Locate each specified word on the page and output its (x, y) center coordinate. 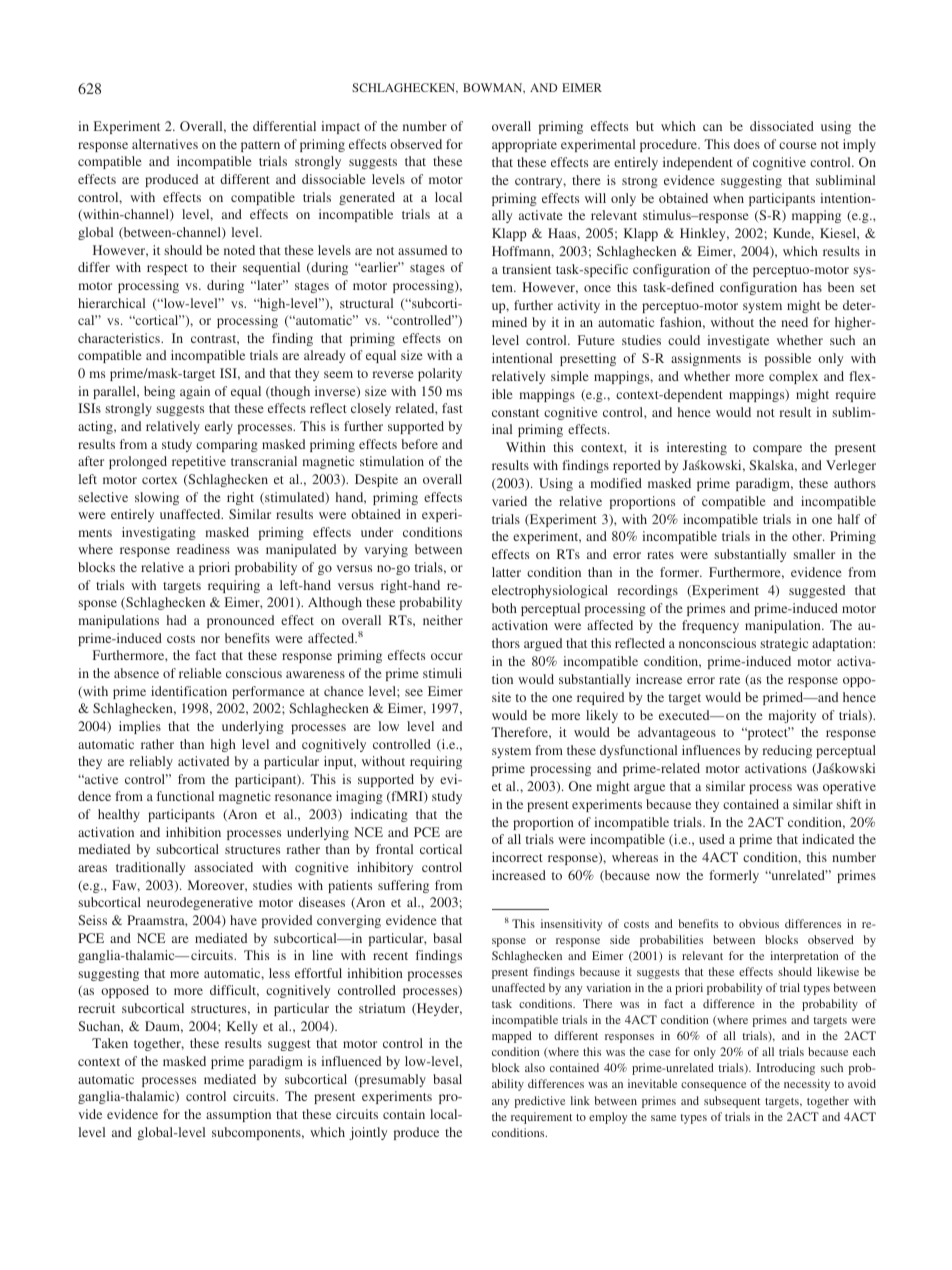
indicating (379, 815)
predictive (540, 1102)
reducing (787, 751)
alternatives (165, 144)
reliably (151, 762)
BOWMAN (494, 88)
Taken (110, 1043)
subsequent (732, 1102)
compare (777, 450)
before (419, 444)
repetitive (199, 462)
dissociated (782, 126)
